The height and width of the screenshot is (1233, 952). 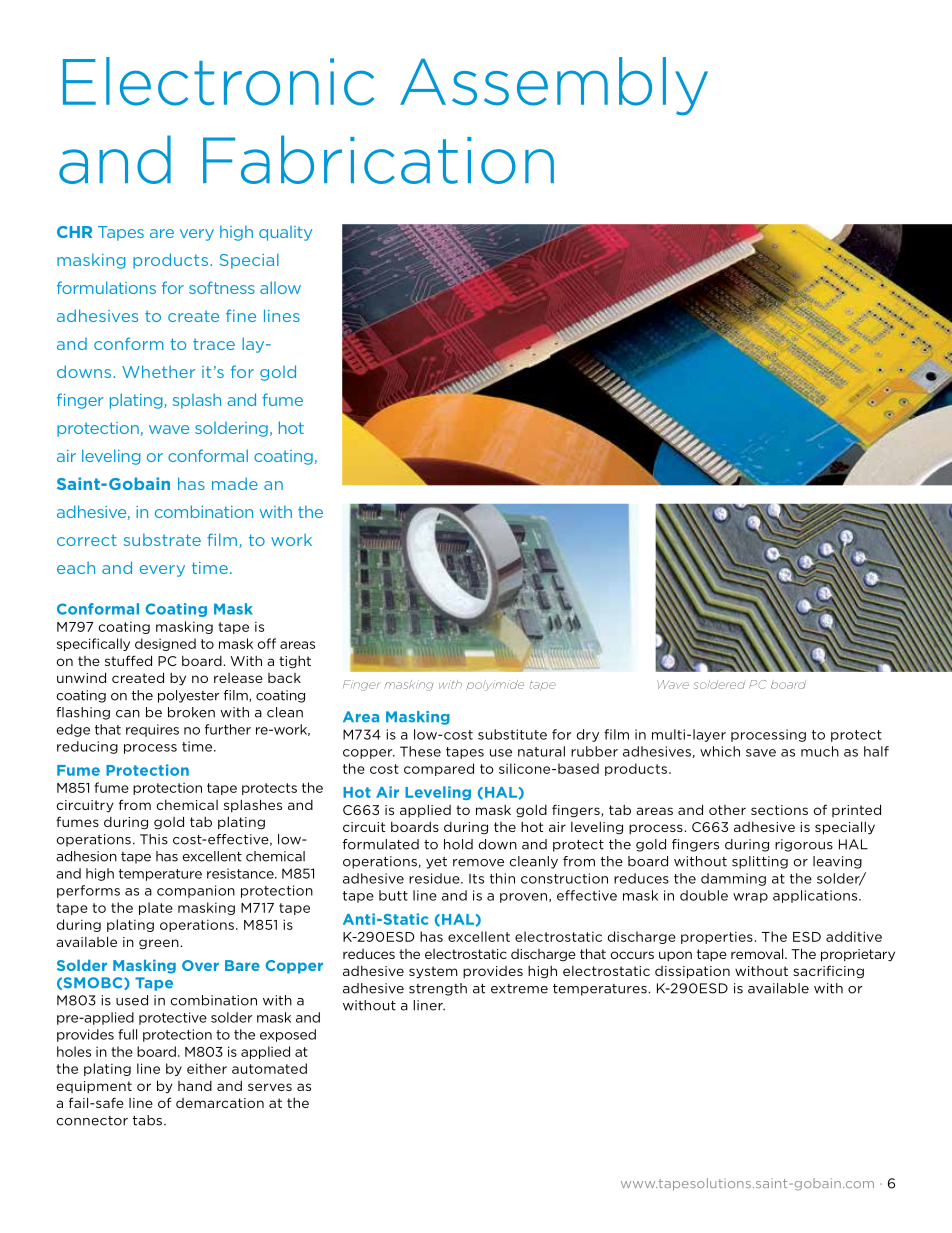 What do you see at coordinates (804, 845) in the screenshot?
I see `rigorous` at bounding box center [804, 845].
